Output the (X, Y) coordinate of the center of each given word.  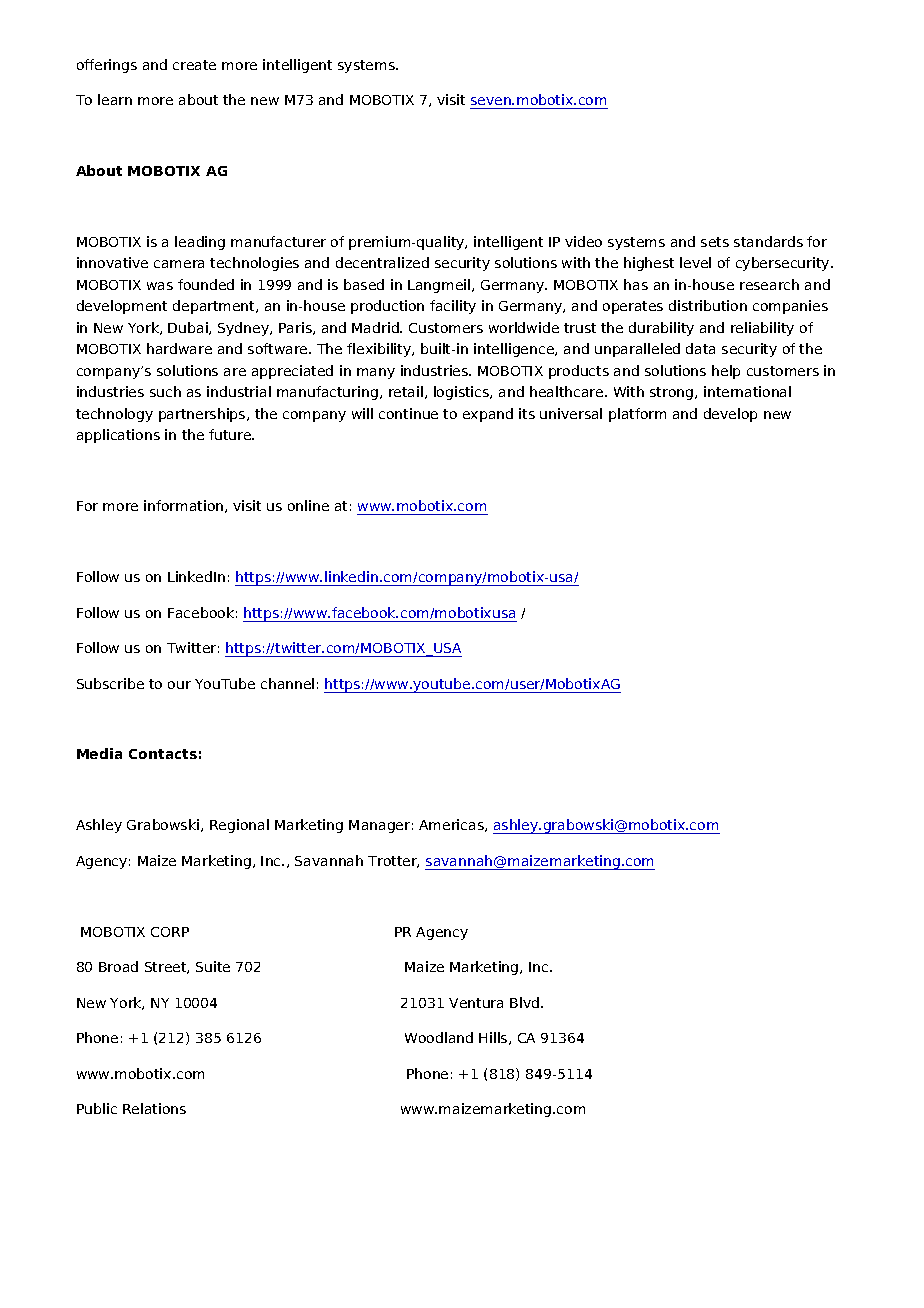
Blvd (526, 1002)
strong (673, 393)
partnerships (203, 415)
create (194, 65)
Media (99, 753)
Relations (154, 1108)
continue (408, 413)
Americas (452, 825)
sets (715, 242)
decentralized (382, 262)
